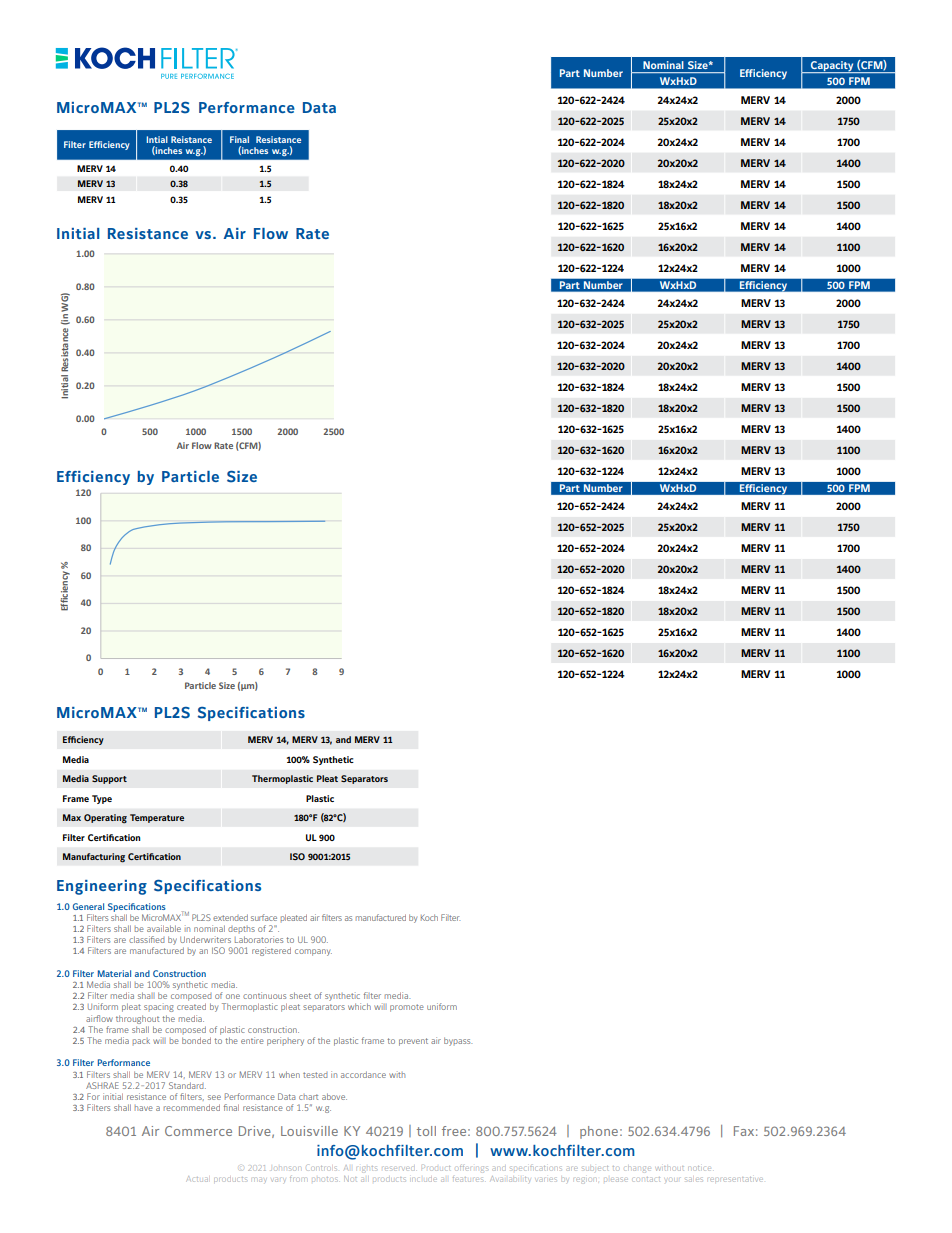  What do you see at coordinates (109, 779) in the screenshot?
I see `Support` at bounding box center [109, 779].
